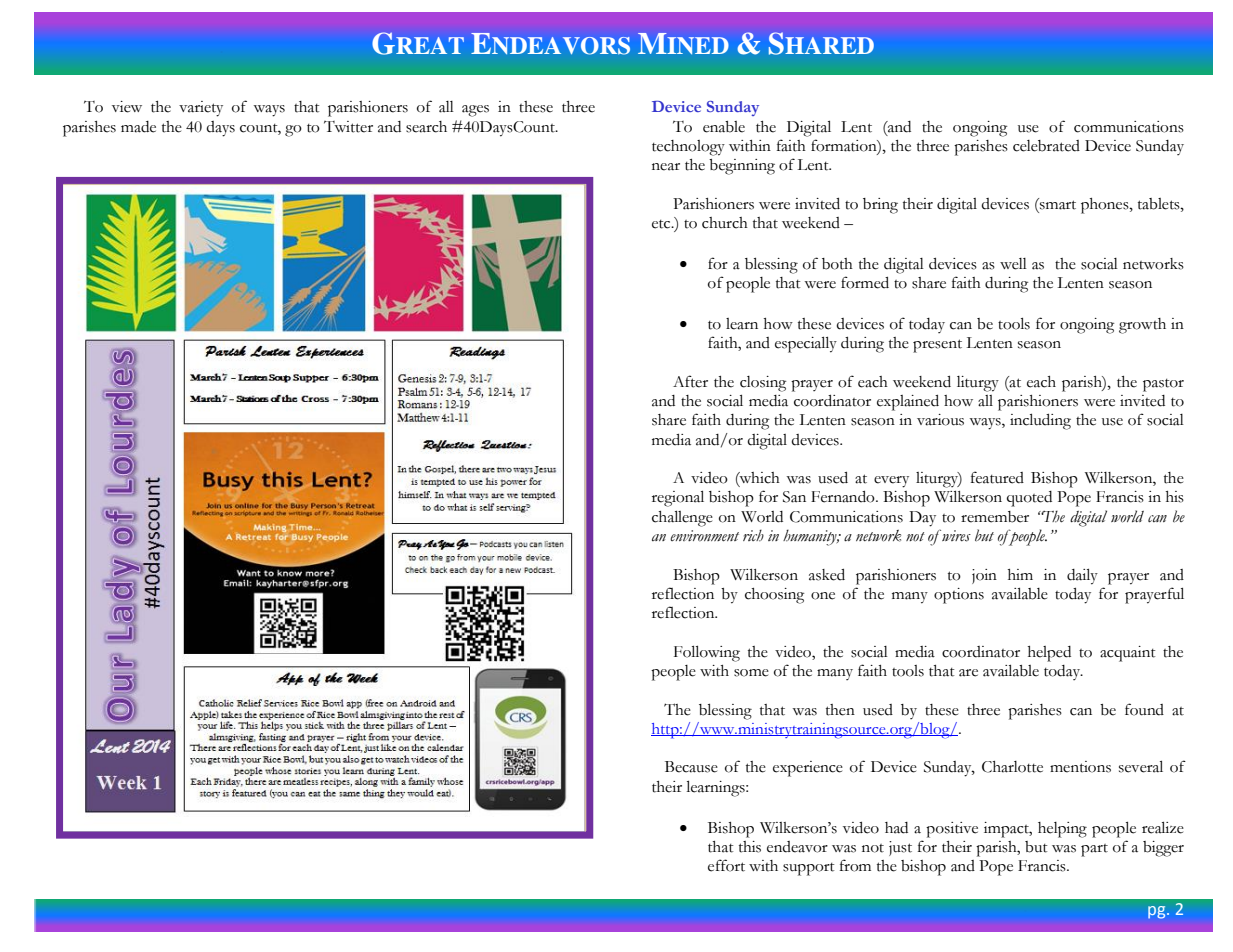 The height and width of the image is (952, 1233). Describe the element at coordinates (682, 519) in the image. I see `challenge` at that location.
